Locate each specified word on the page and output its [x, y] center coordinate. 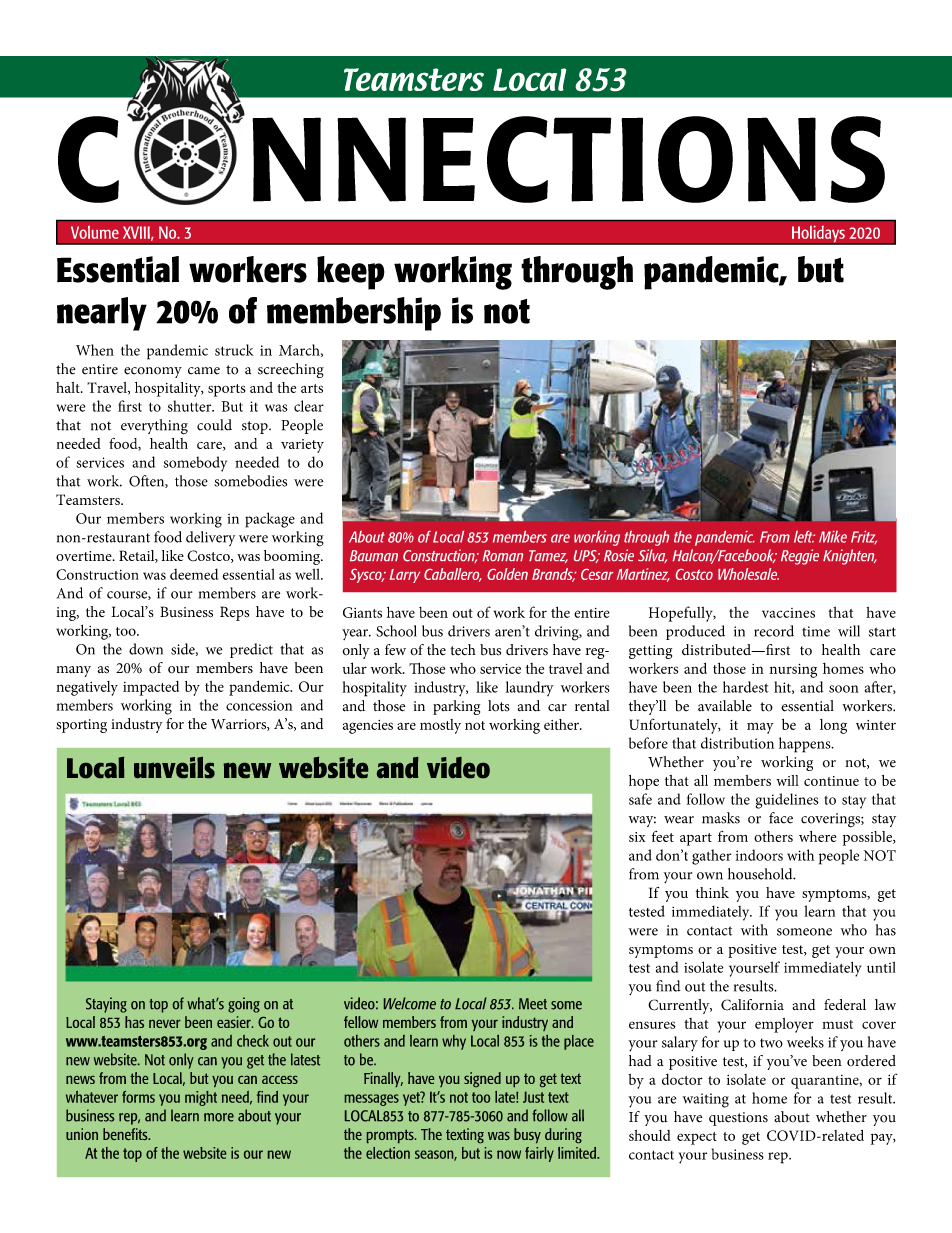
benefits [126, 1134]
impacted [151, 688]
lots [499, 706]
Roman [502, 555]
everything [154, 427]
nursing [793, 671]
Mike [833, 537]
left [804, 536]
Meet [533, 1004]
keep [351, 273]
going [244, 1005]
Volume [95, 232]
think [712, 892]
